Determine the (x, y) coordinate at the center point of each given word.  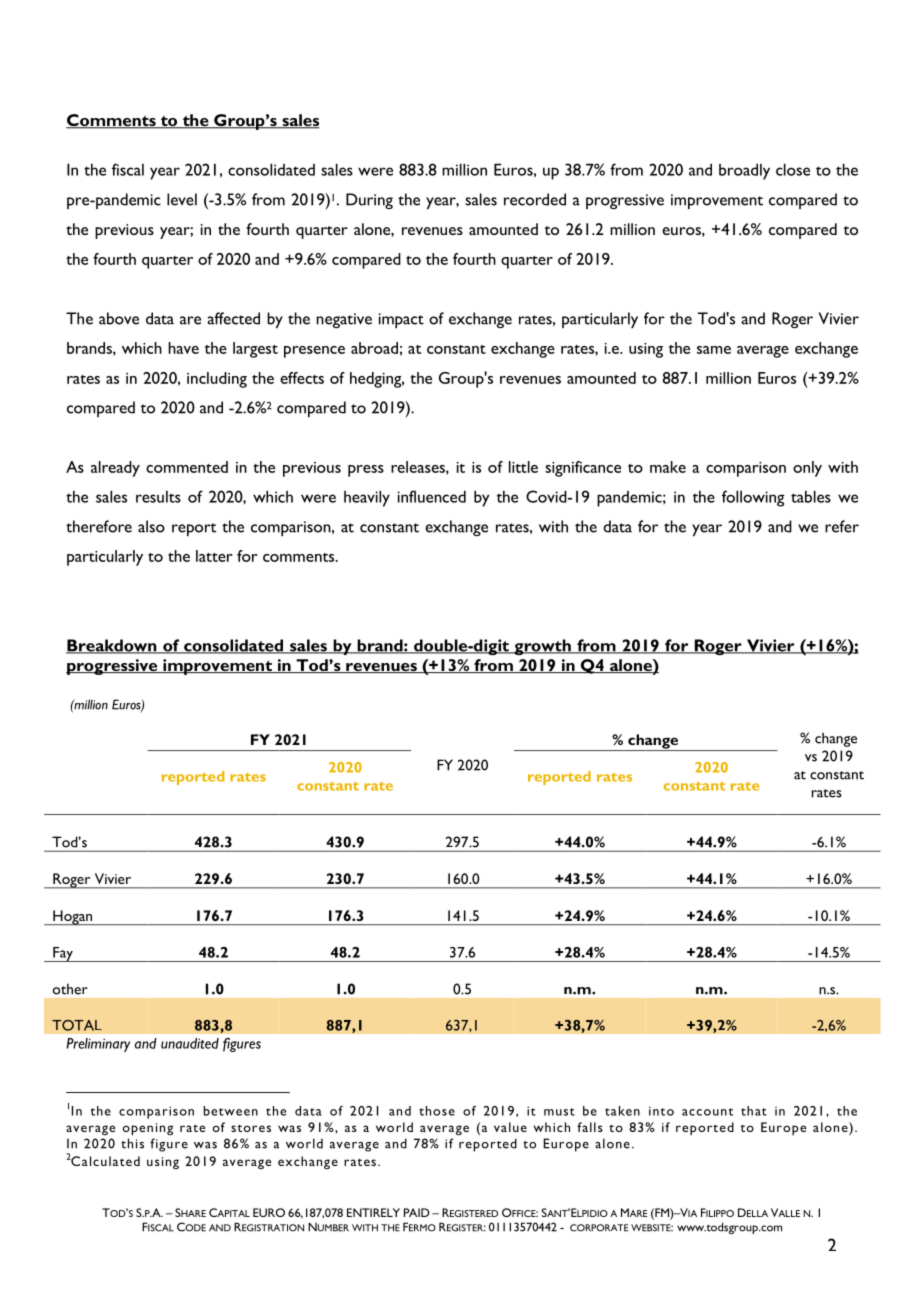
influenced (431, 496)
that (754, 1111)
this (132, 1143)
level (182, 199)
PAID (417, 1212)
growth (542, 647)
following (753, 498)
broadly (744, 171)
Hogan (73, 917)
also (151, 526)
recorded (535, 199)
